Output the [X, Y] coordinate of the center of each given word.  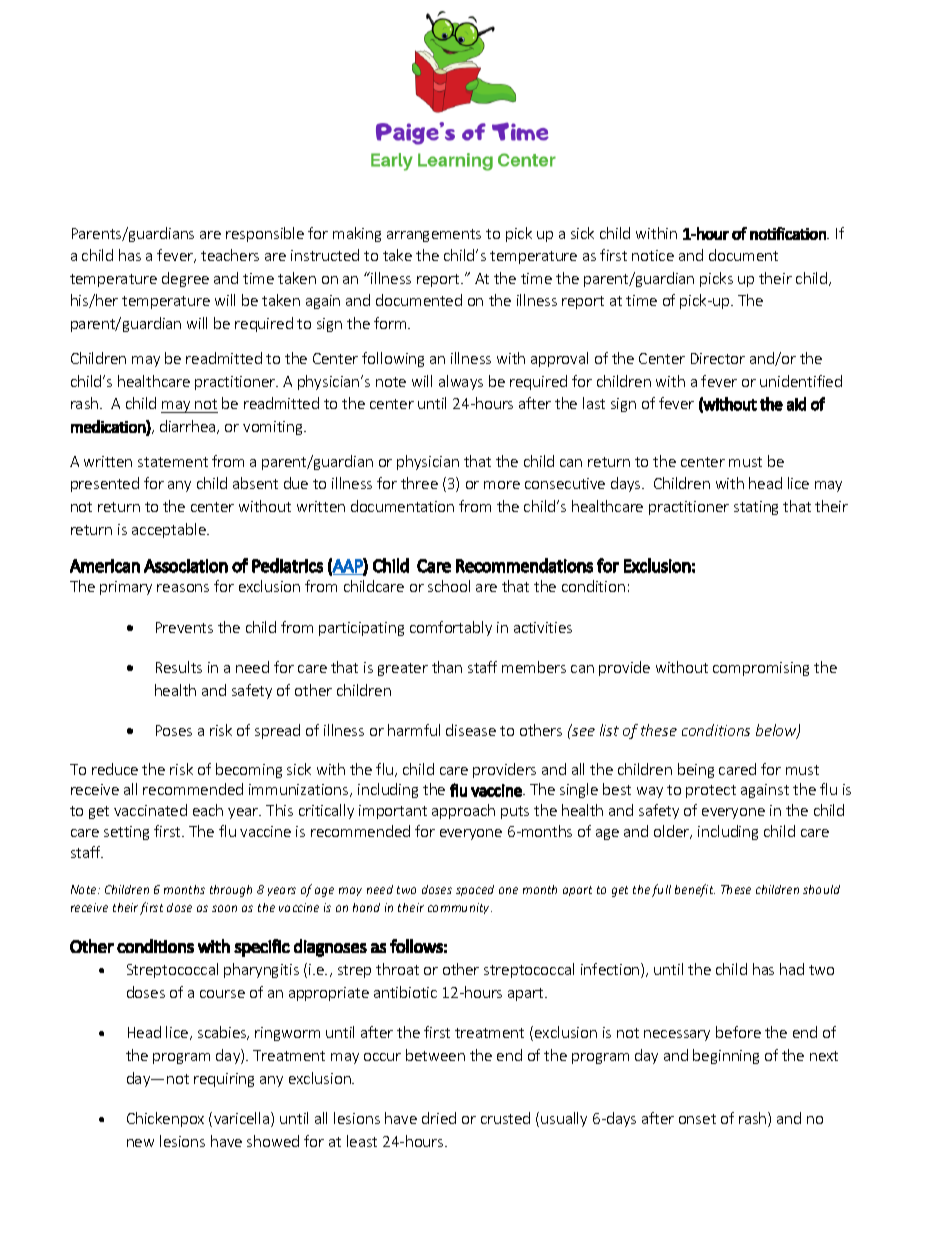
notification [789, 233]
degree [185, 279]
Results [179, 667]
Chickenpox [165, 1119]
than [447, 667]
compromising [761, 669]
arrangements [434, 235]
